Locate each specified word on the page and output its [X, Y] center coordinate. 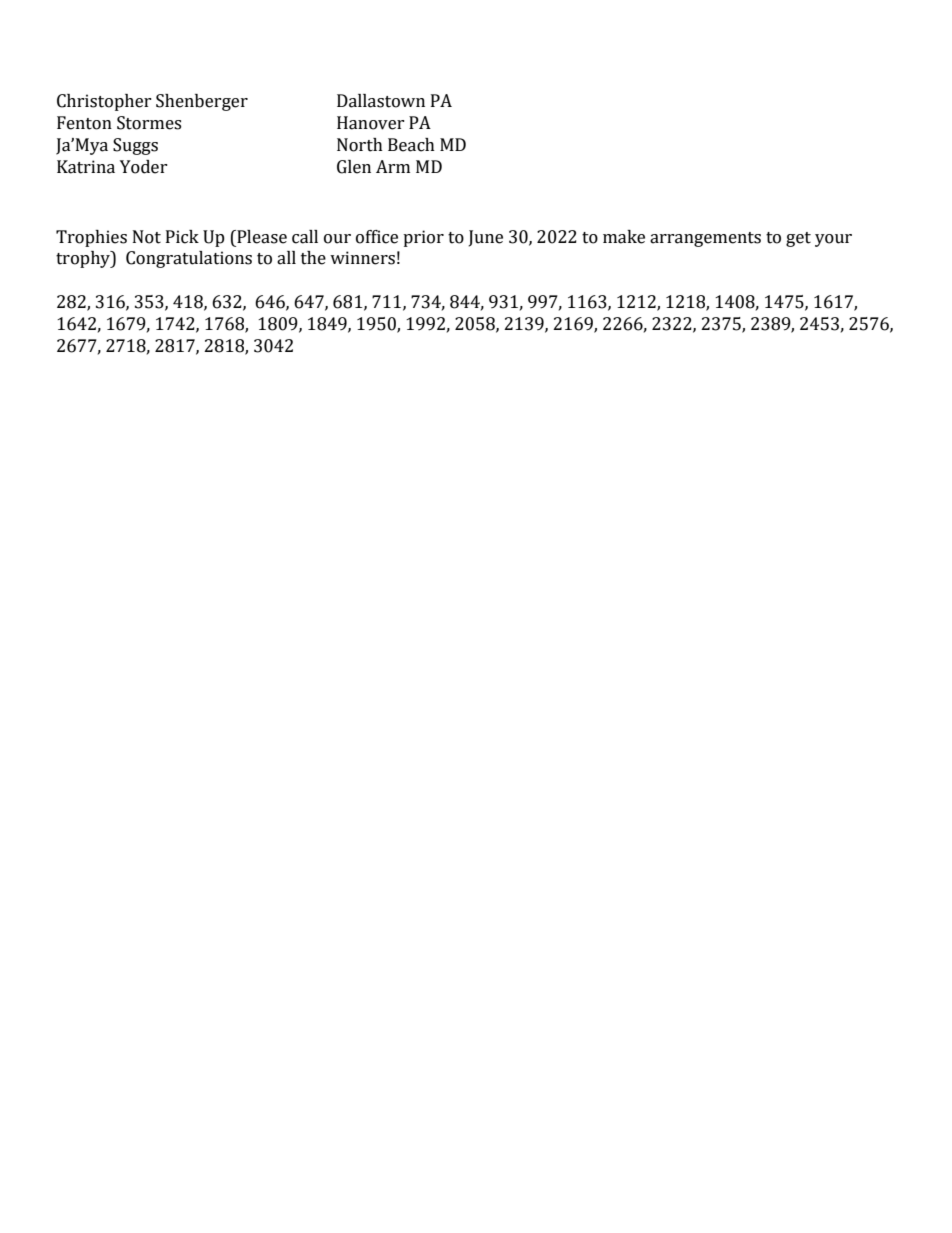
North [360, 145]
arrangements [705, 239]
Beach [411, 145]
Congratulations [189, 259]
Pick [182, 237]
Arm [393, 166]
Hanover [371, 123]
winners [362, 258]
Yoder [144, 167]
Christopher [104, 102]
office [377, 237]
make [624, 237]
